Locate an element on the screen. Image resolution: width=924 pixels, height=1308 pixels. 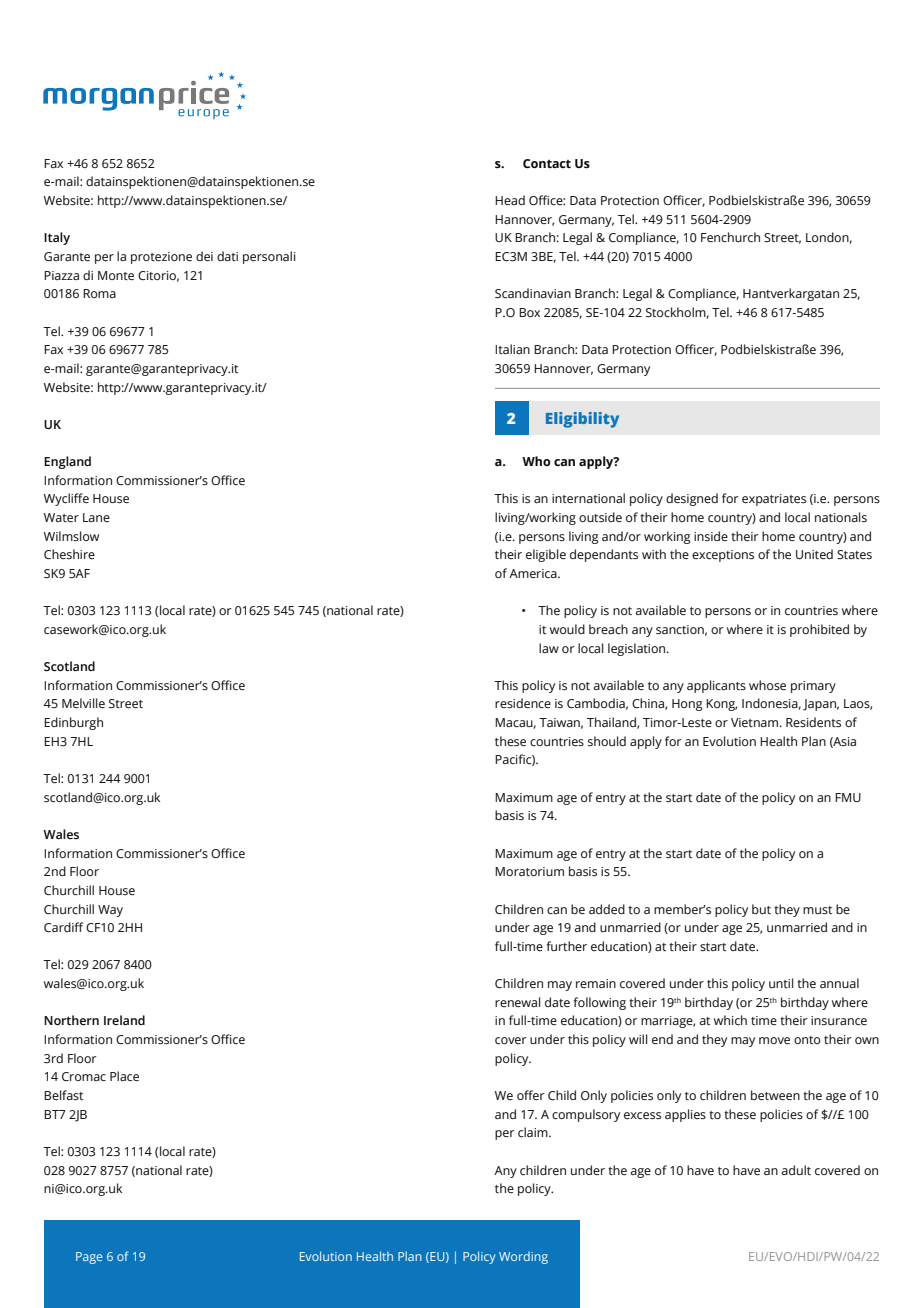
expatriates is located at coordinates (774, 500).
